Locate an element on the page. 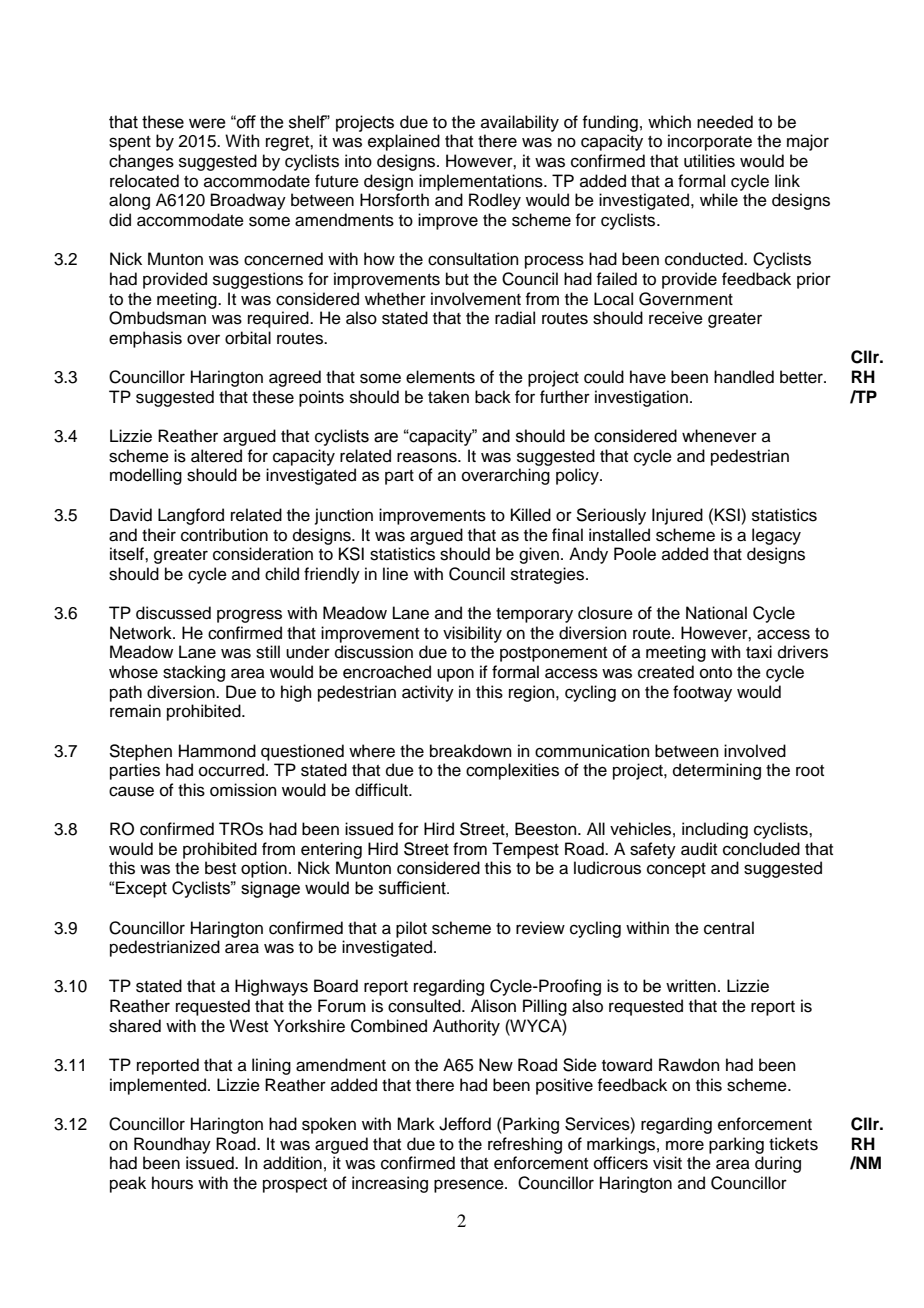 Image resolution: width=924 pixels, height=1308 pixels. Tempest is located at coordinates (525, 850).
